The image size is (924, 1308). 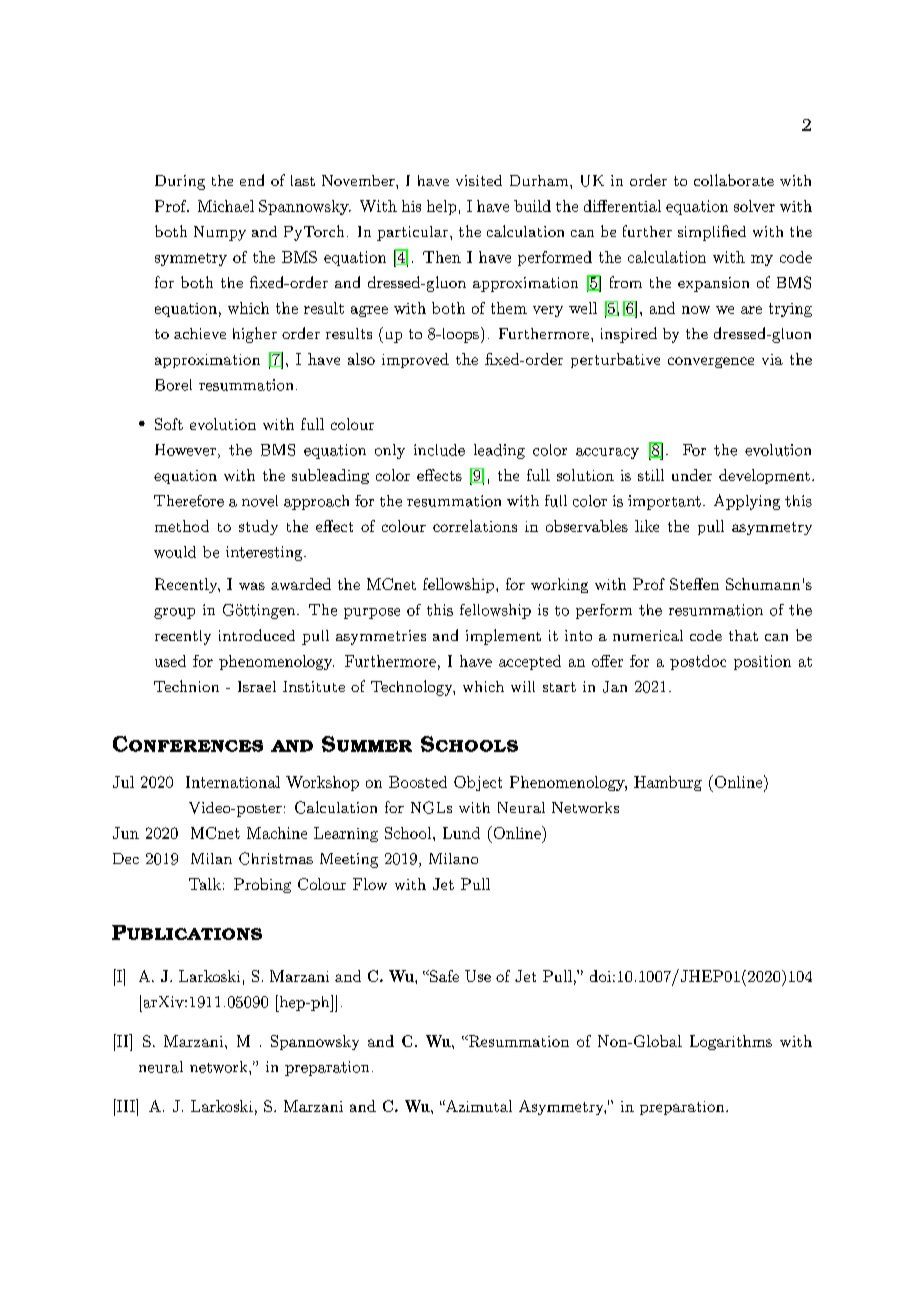 What do you see at coordinates (233, 782) in the screenshot?
I see `International` at bounding box center [233, 782].
